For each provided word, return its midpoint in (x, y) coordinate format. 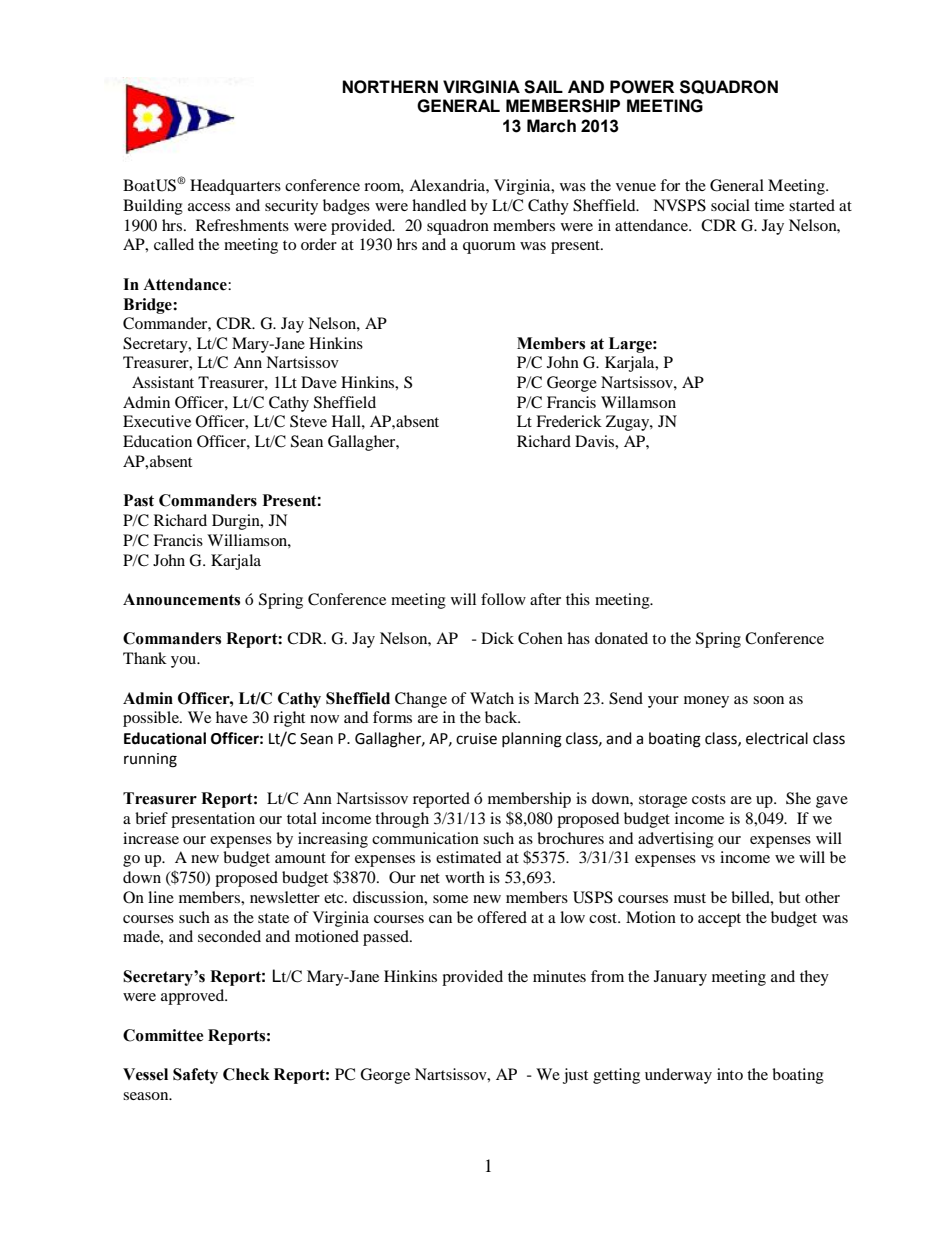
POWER (642, 87)
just (575, 1076)
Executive (157, 421)
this (578, 599)
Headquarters (235, 187)
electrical (777, 738)
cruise (476, 739)
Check (246, 1074)
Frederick (569, 421)
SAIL (543, 87)
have (232, 717)
